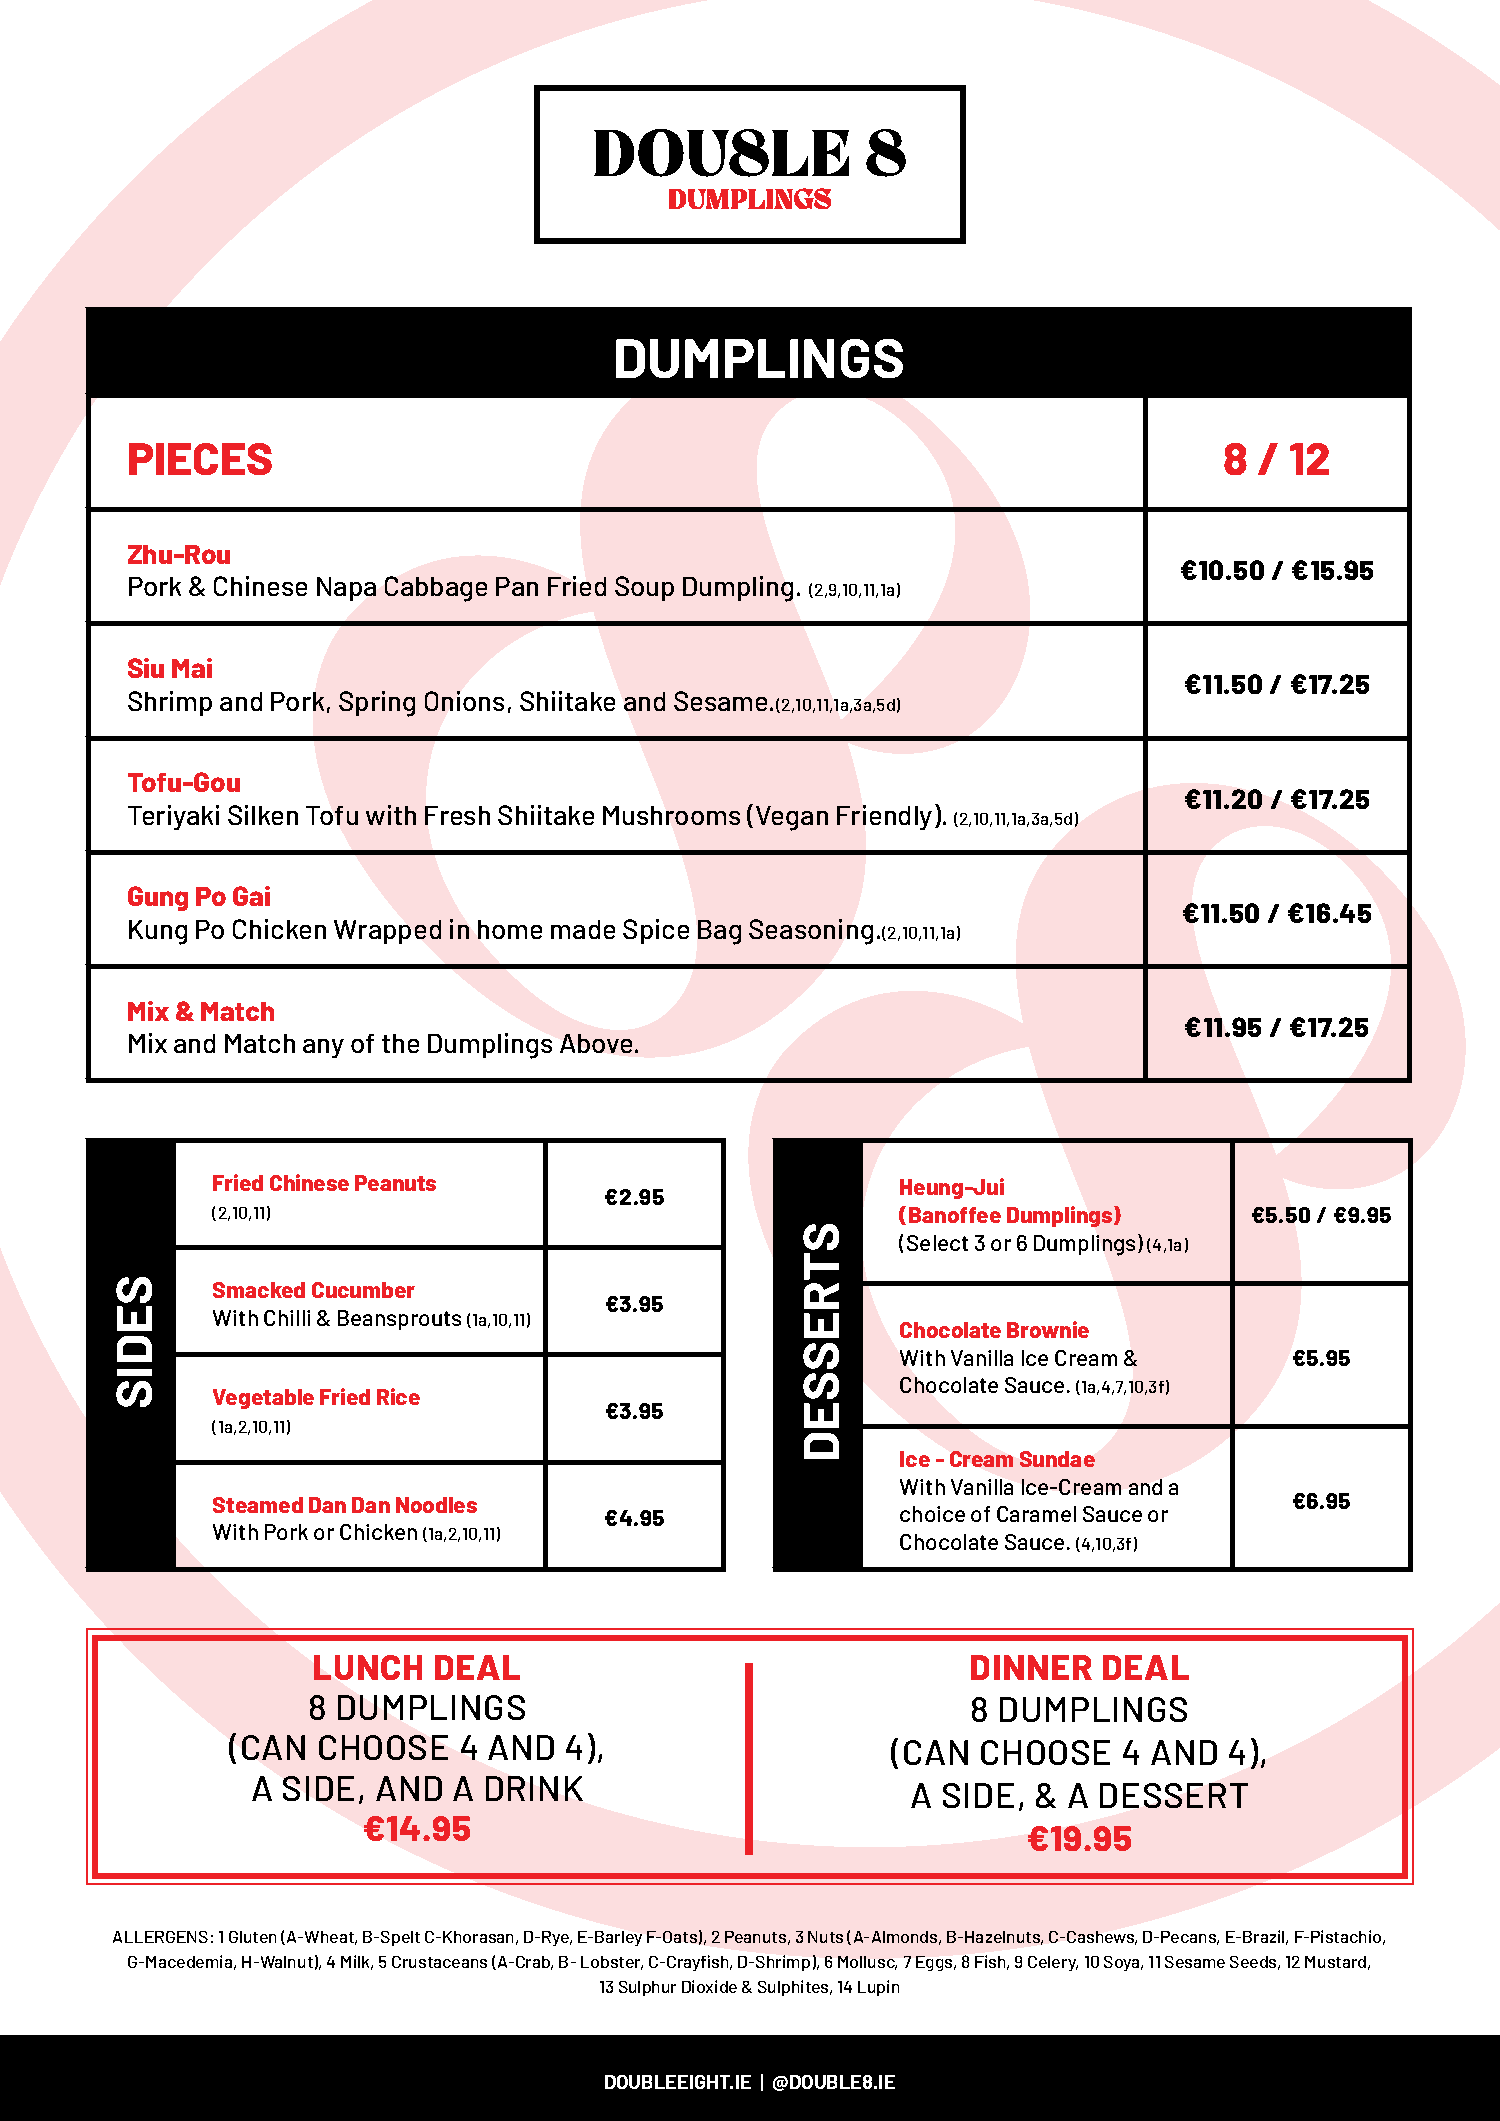 The width and height of the screenshot is (1500, 2121). Describe the element at coordinates (647, 1988) in the screenshot. I see `Sulphur` at that location.
